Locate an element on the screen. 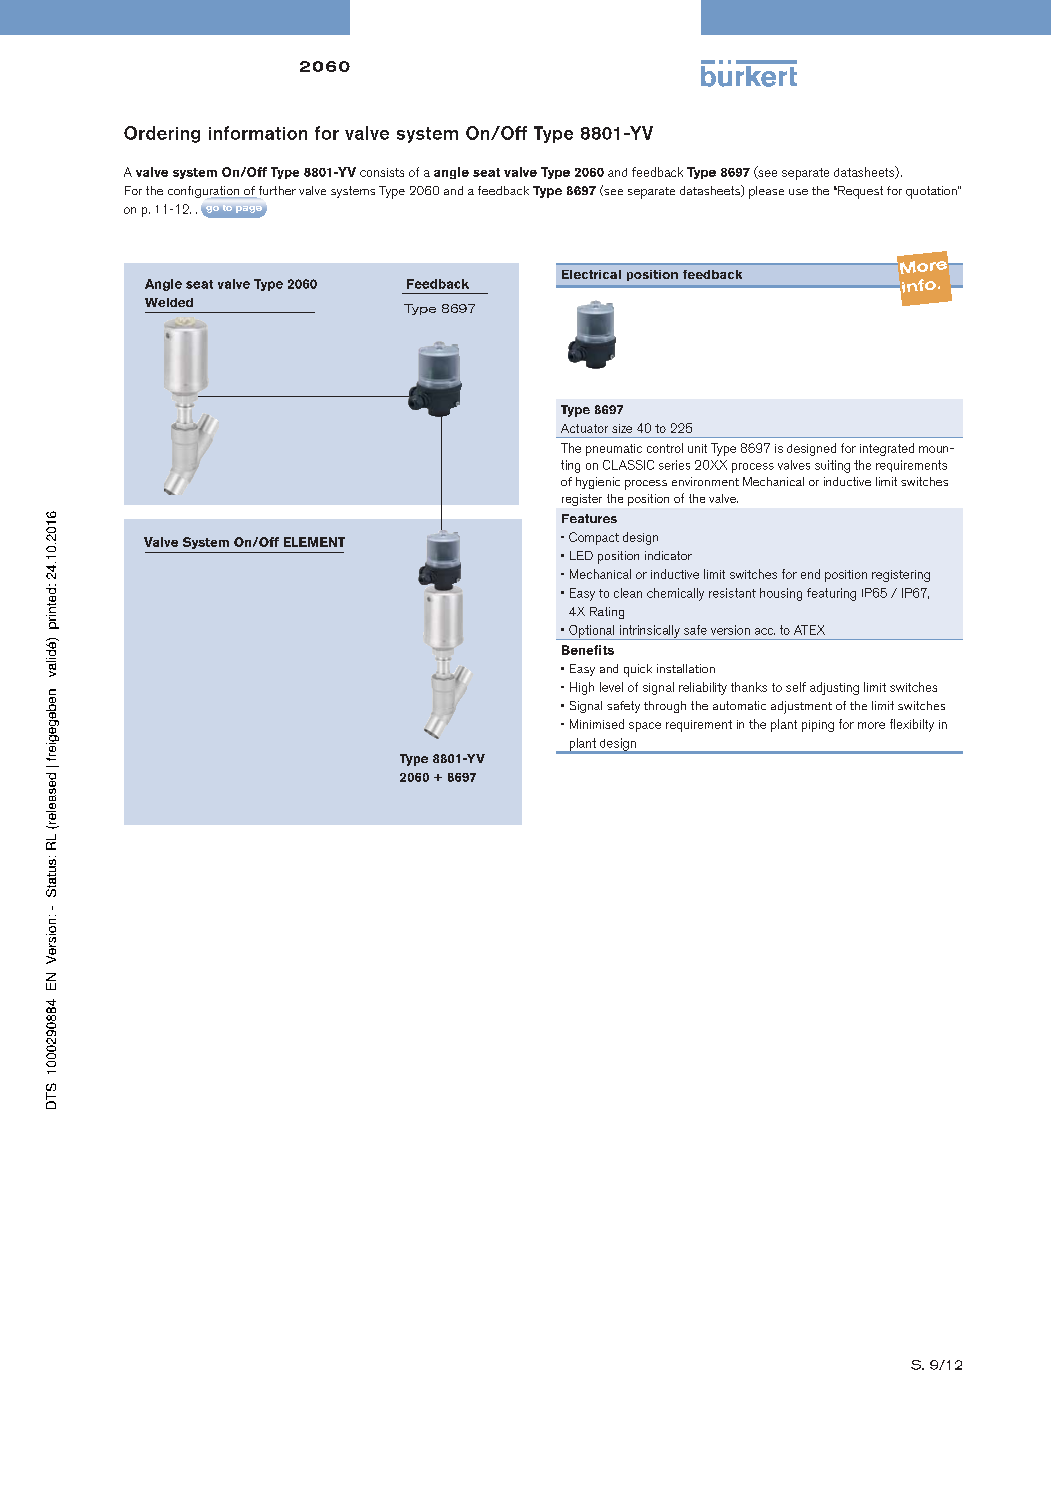 Image resolution: width=1051 pixels, height=1487 pixels. use is located at coordinates (798, 192).
